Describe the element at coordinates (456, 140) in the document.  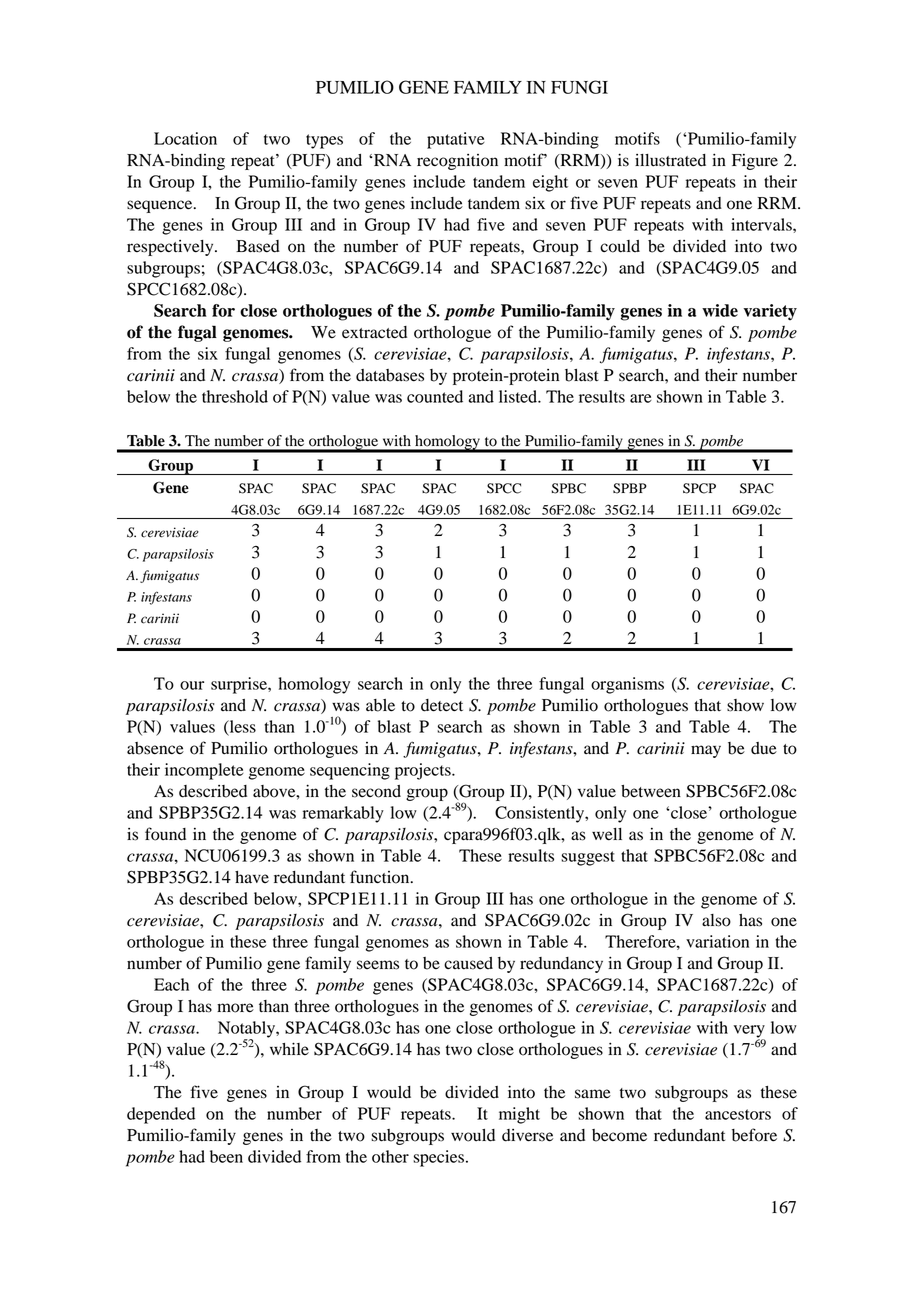
I see `putative` at that location.
